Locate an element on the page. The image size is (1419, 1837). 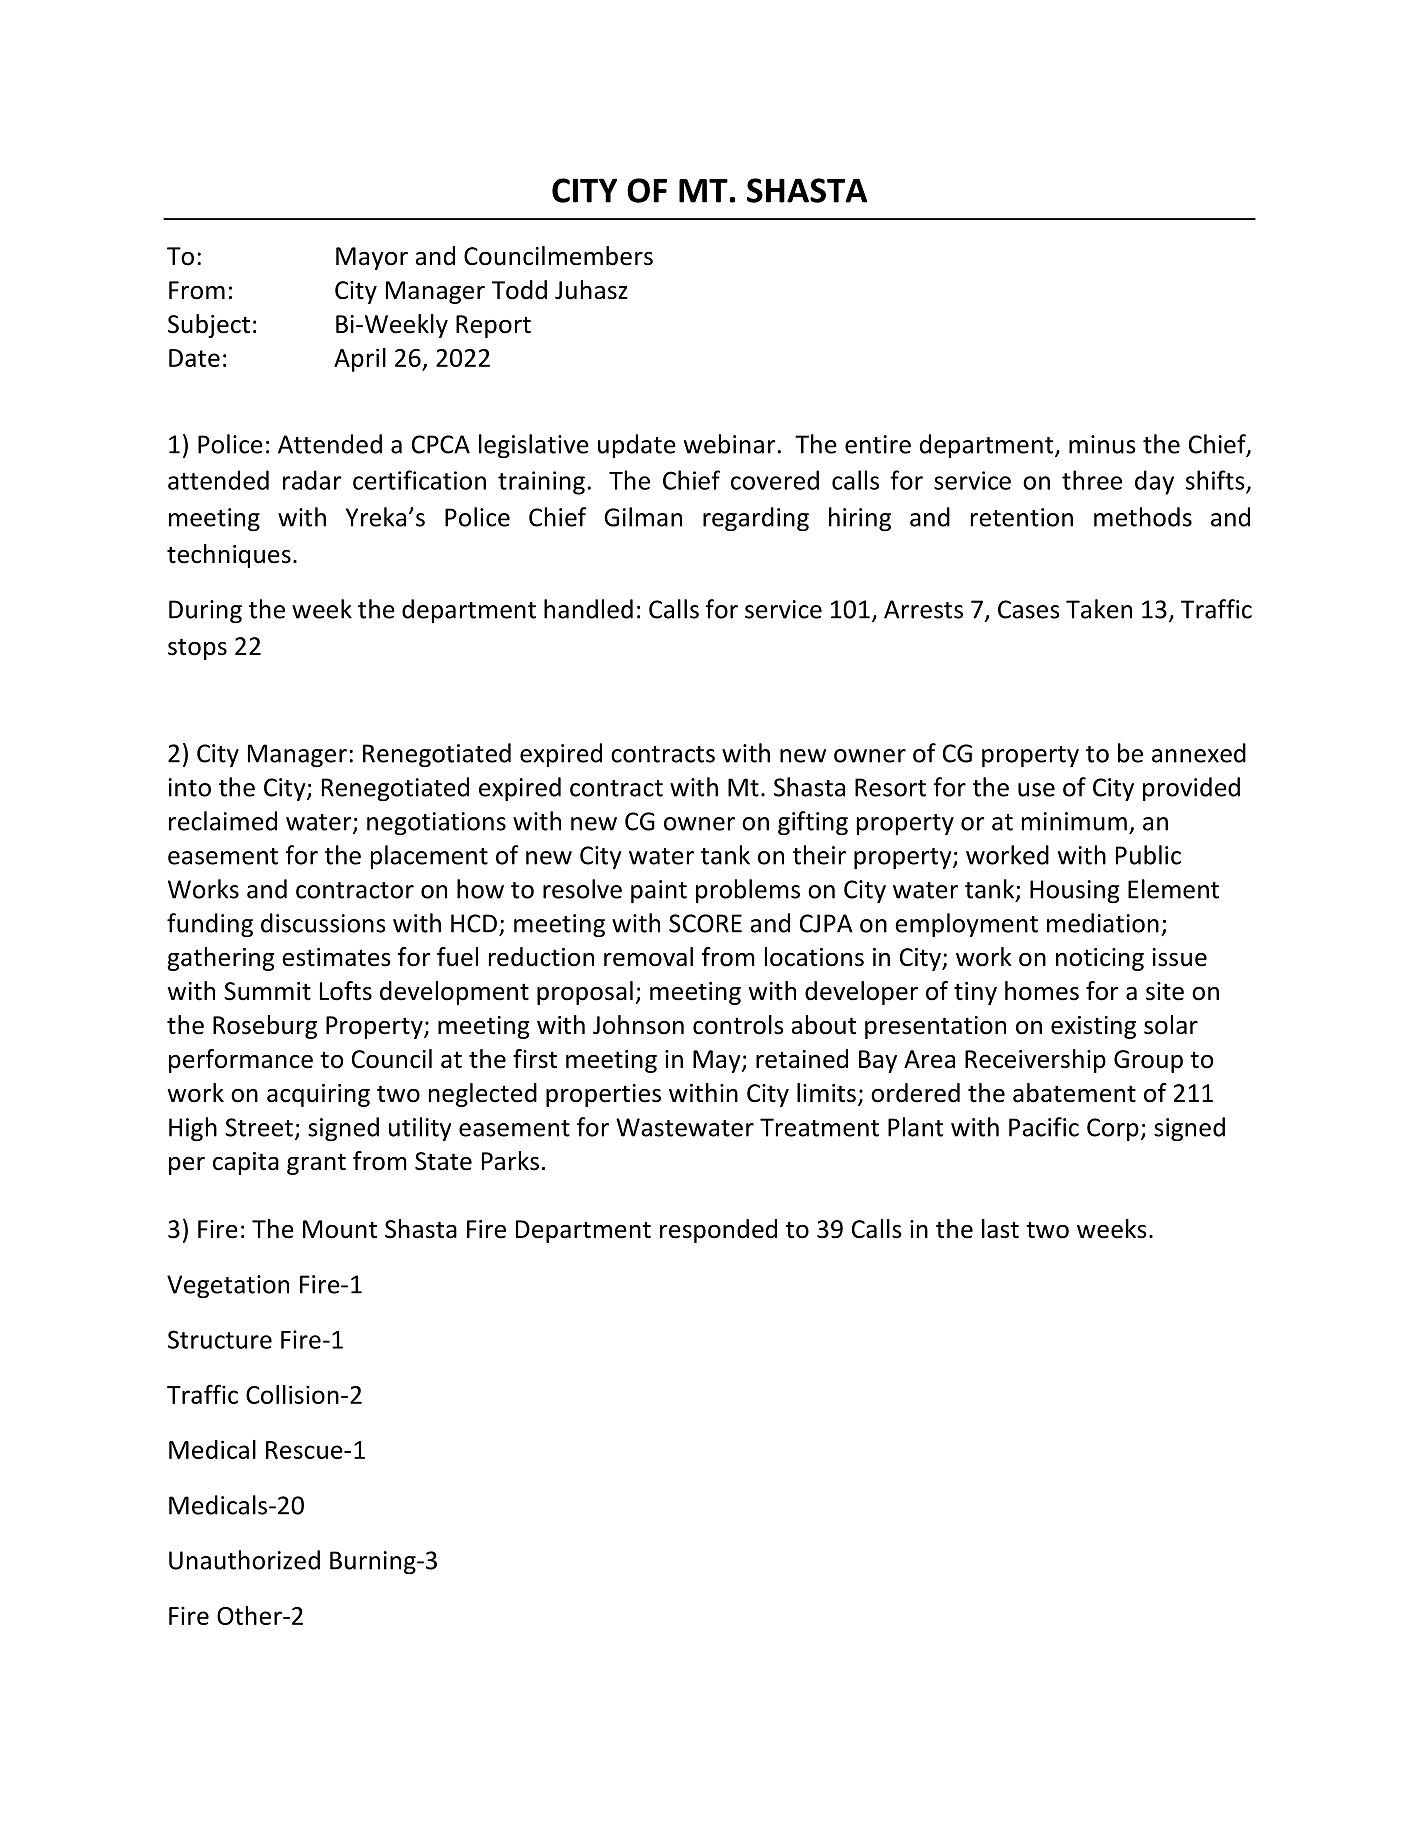
responded is located at coordinates (718, 1231).
